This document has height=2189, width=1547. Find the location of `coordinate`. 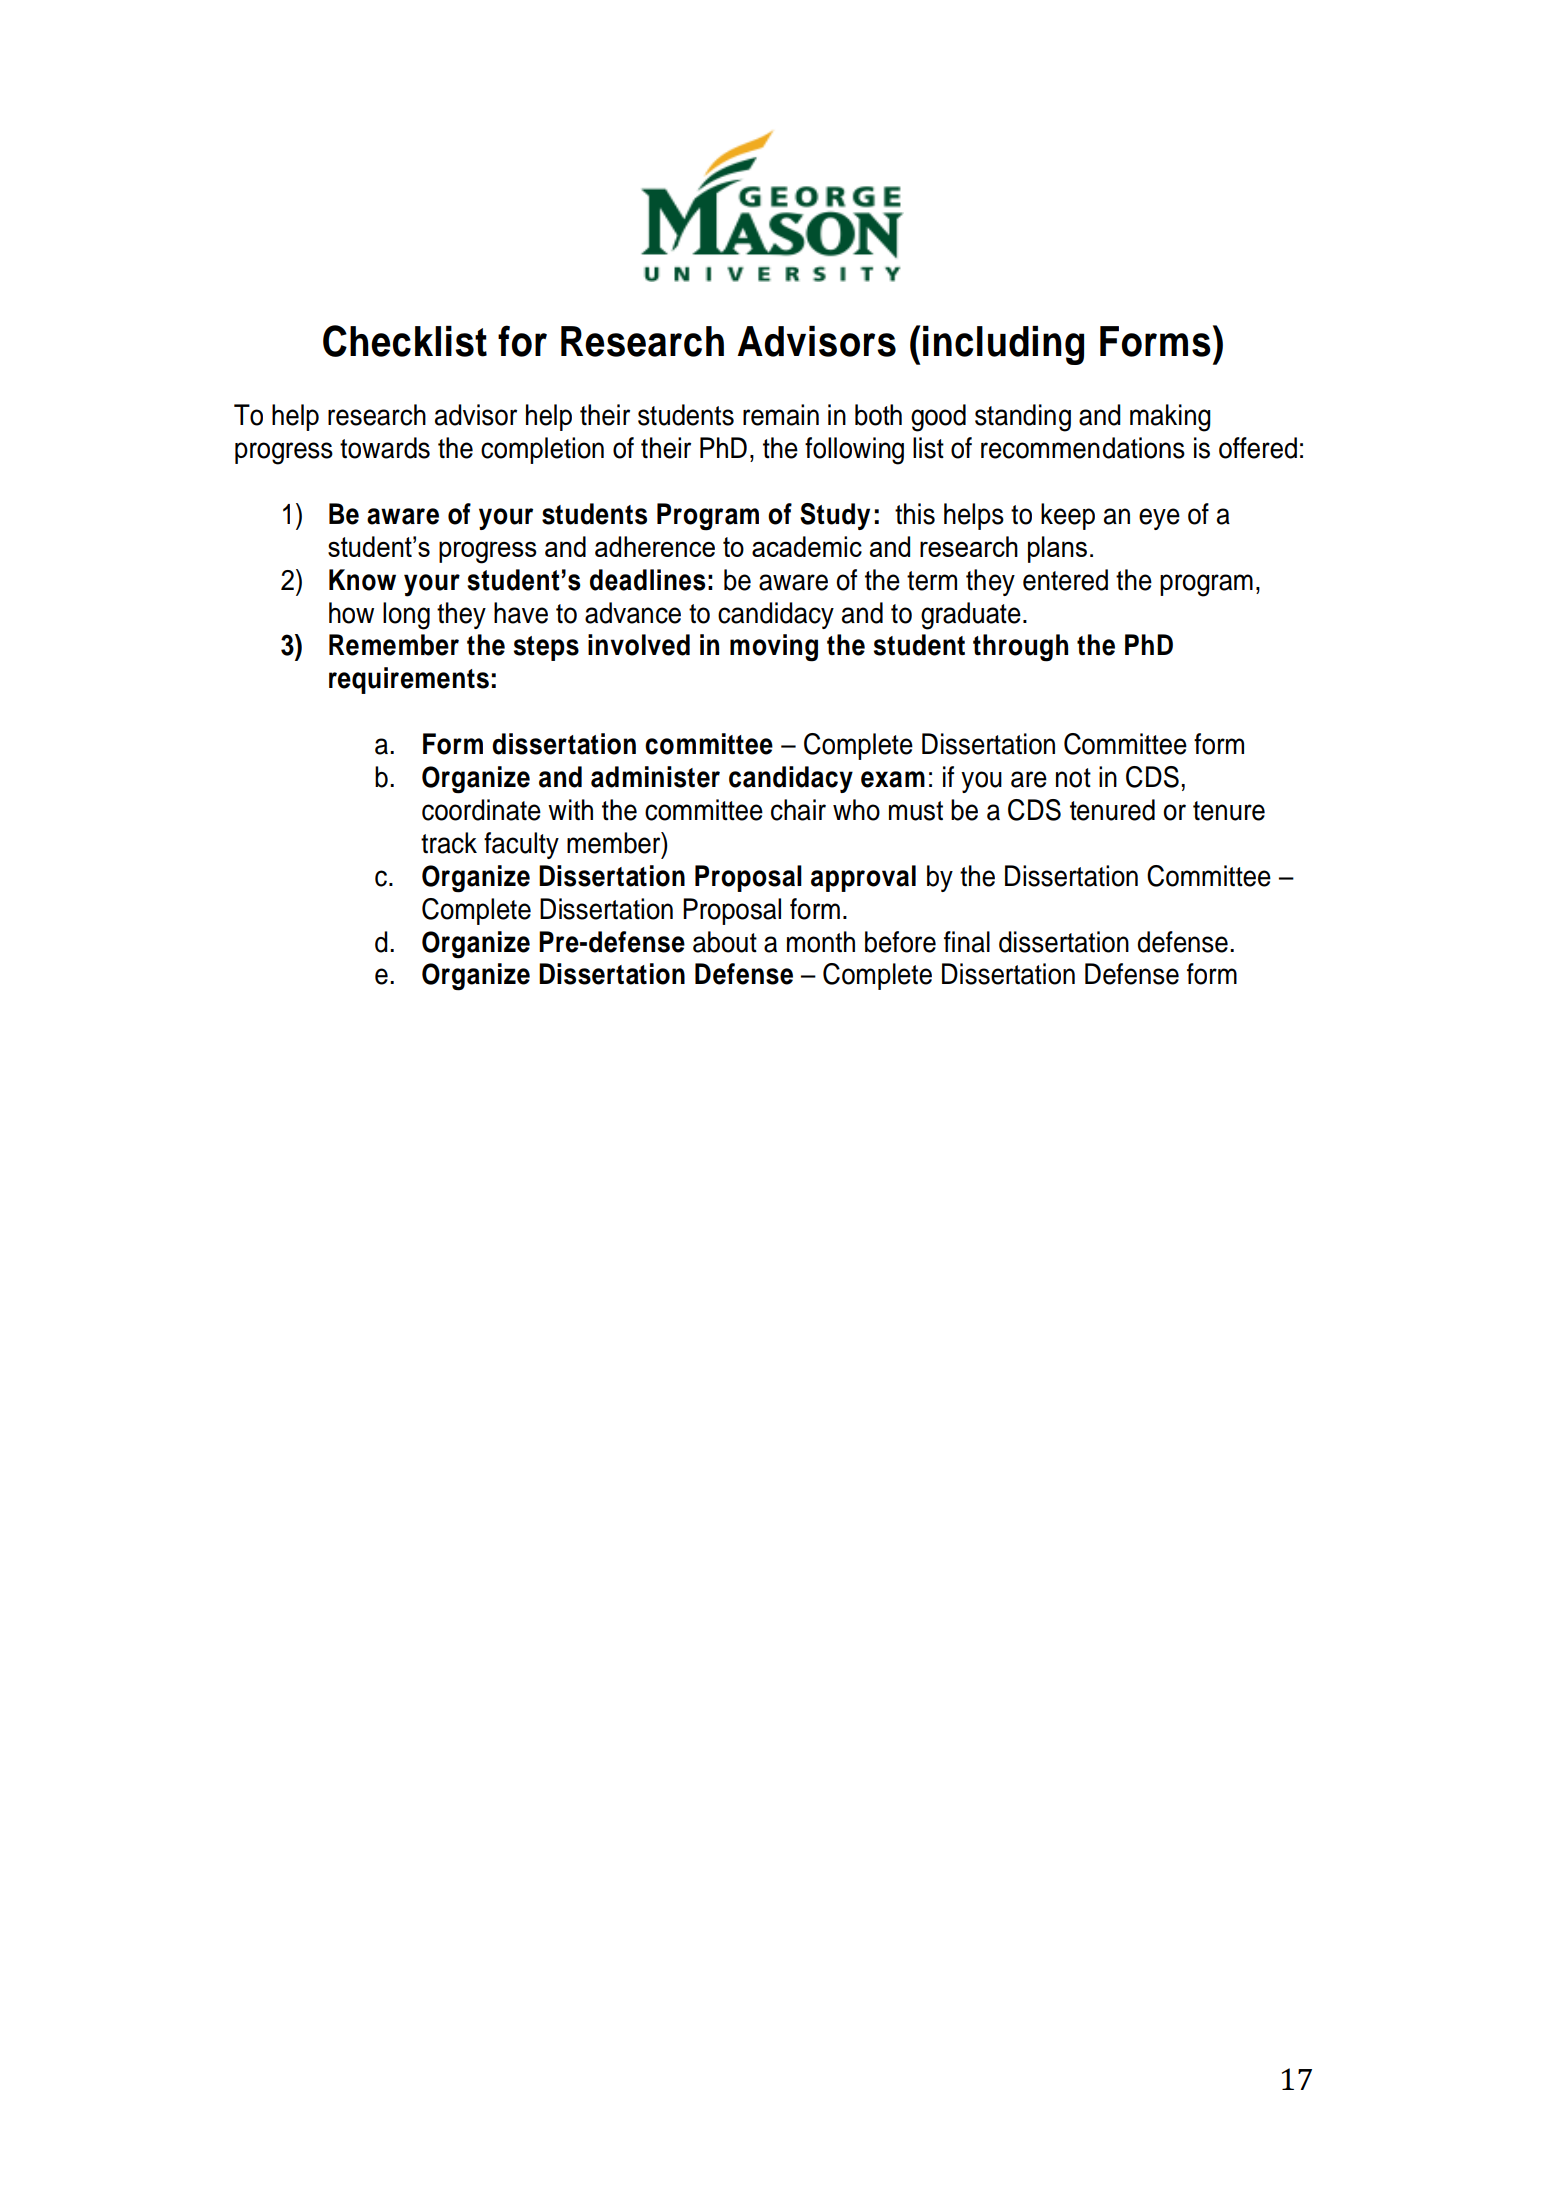

coordinate is located at coordinates (481, 810).
